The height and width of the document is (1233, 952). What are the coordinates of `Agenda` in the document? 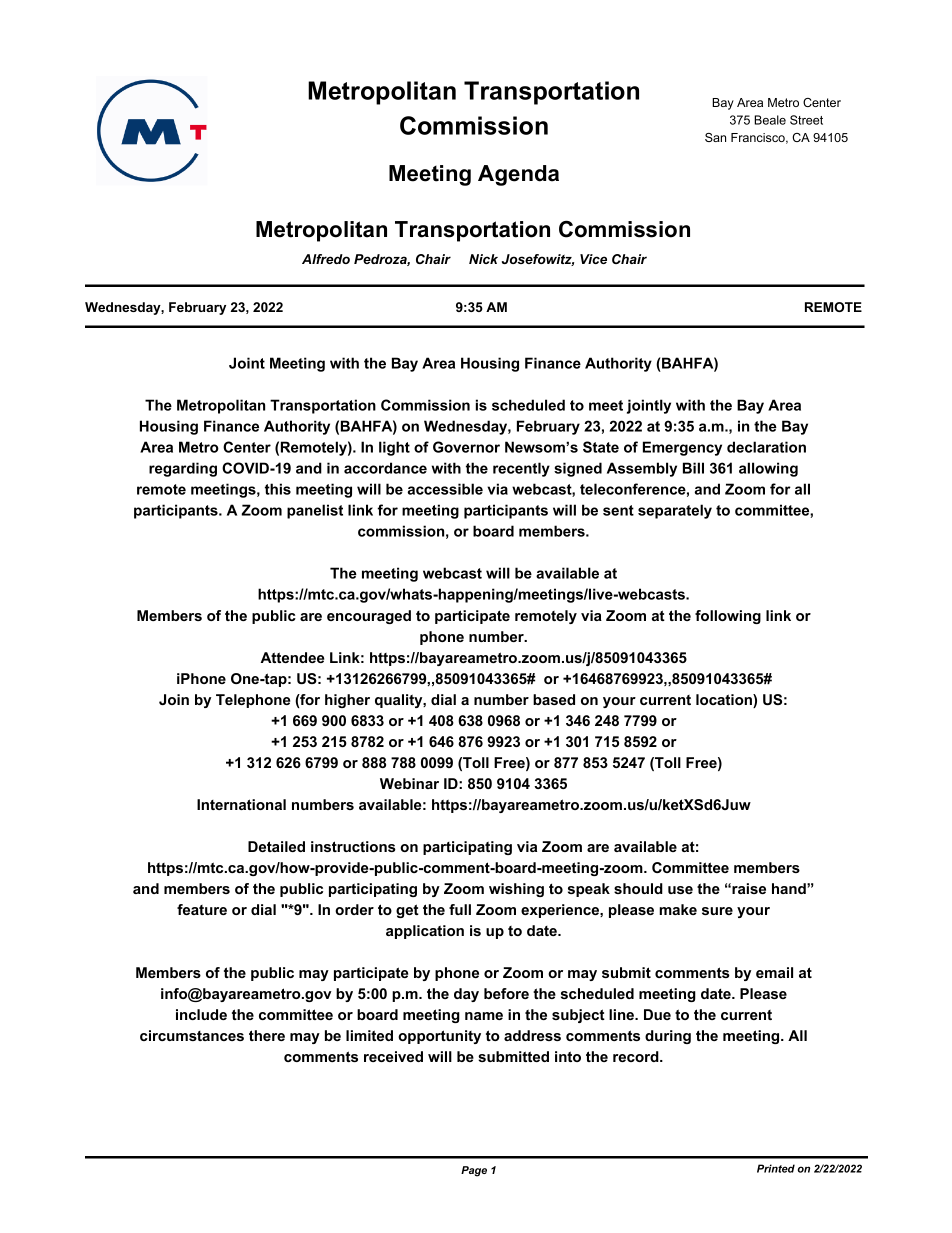 It's located at (518, 175).
